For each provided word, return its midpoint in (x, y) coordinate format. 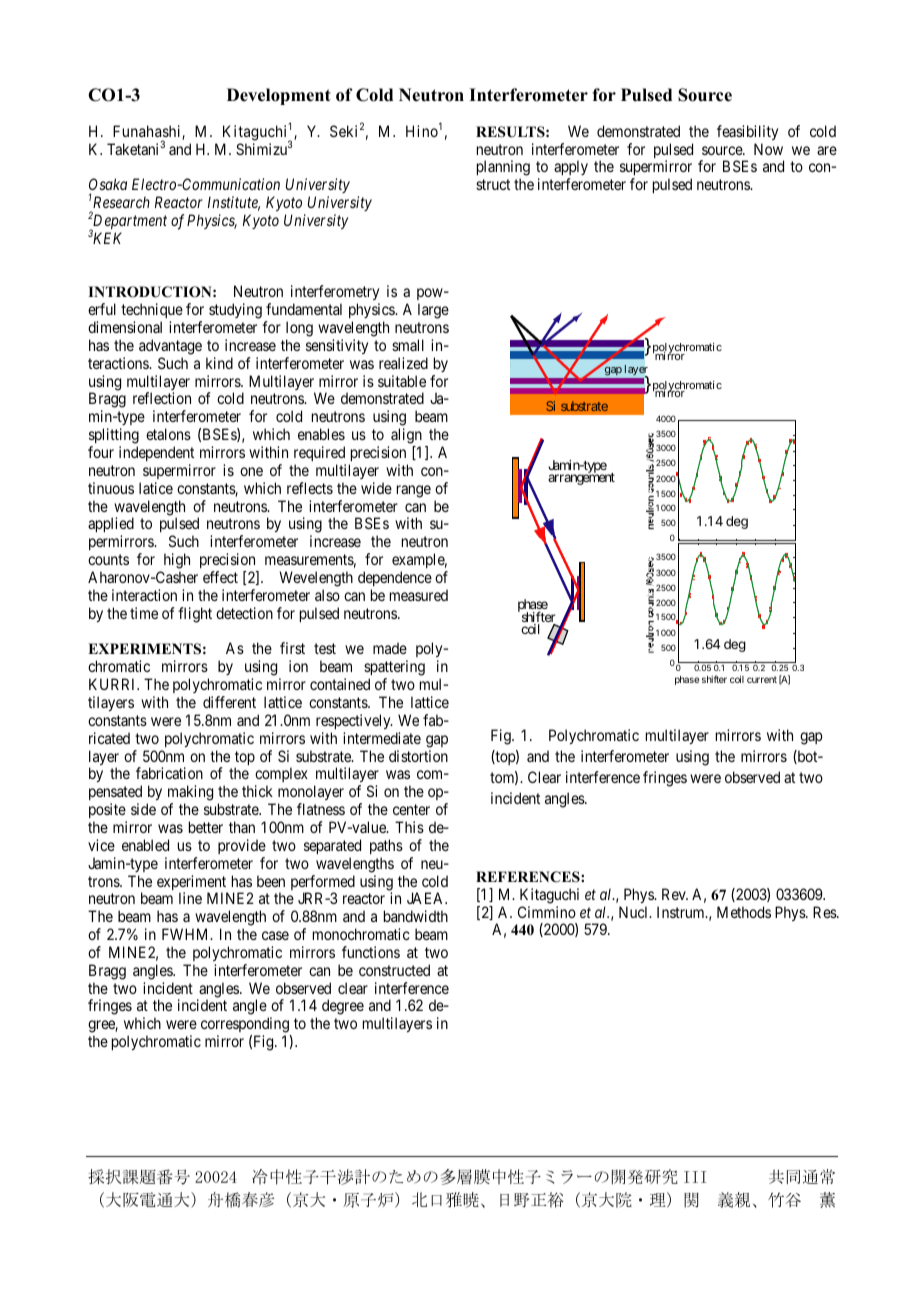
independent (156, 453)
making (190, 794)
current (762, 679)
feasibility (747, 132)
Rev (675, 894)
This (409, 827)
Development (279, 96)
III (695, 1177)
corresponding (246, 1026)
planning (503, 169)
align (406, 436)
